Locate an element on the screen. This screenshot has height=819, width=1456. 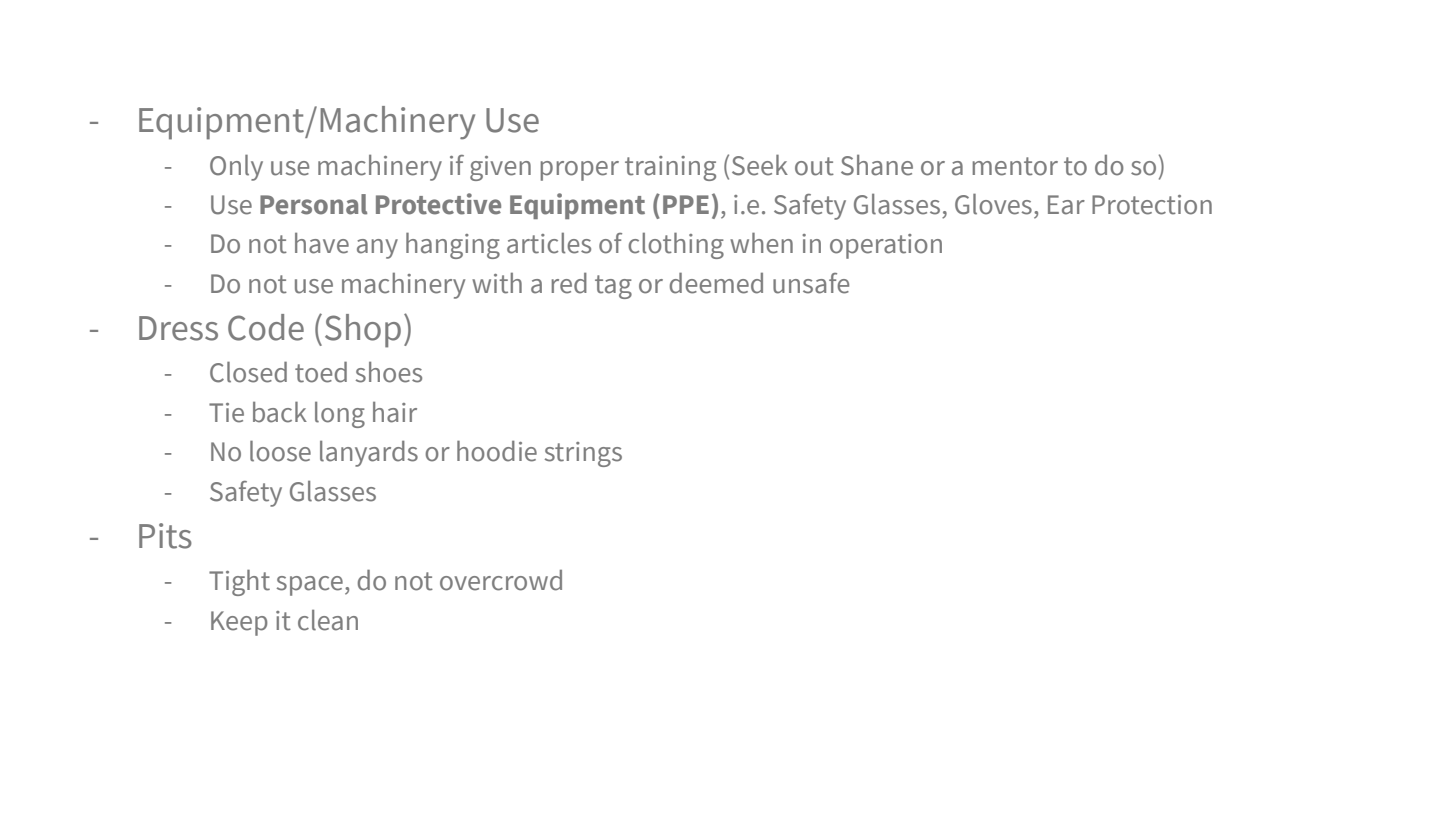
overcrowd is located at coordinates (501, 580).
